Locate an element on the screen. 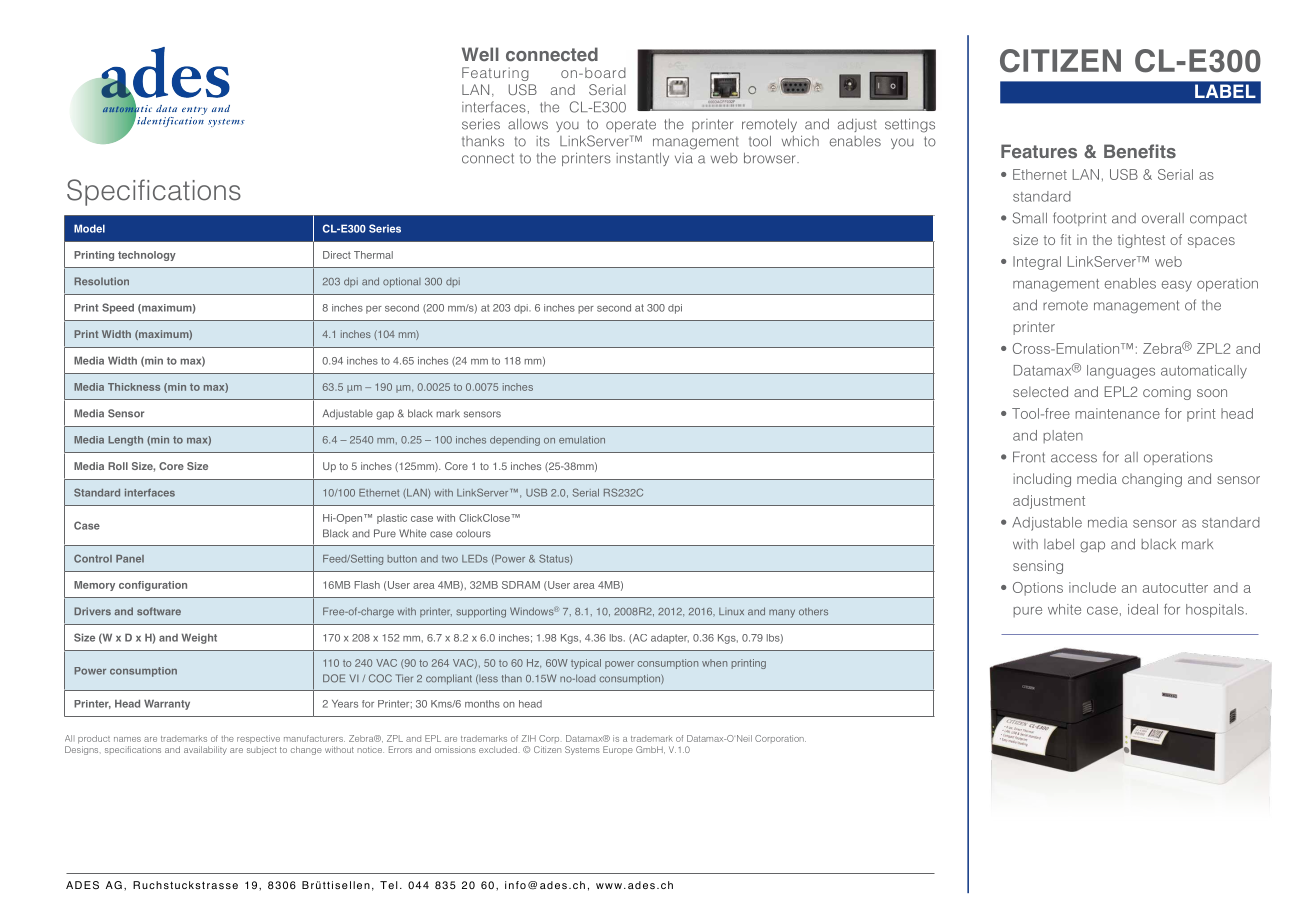 This screenshot has height=924, width=1308. Speed is located at coordinates (118, 308).
